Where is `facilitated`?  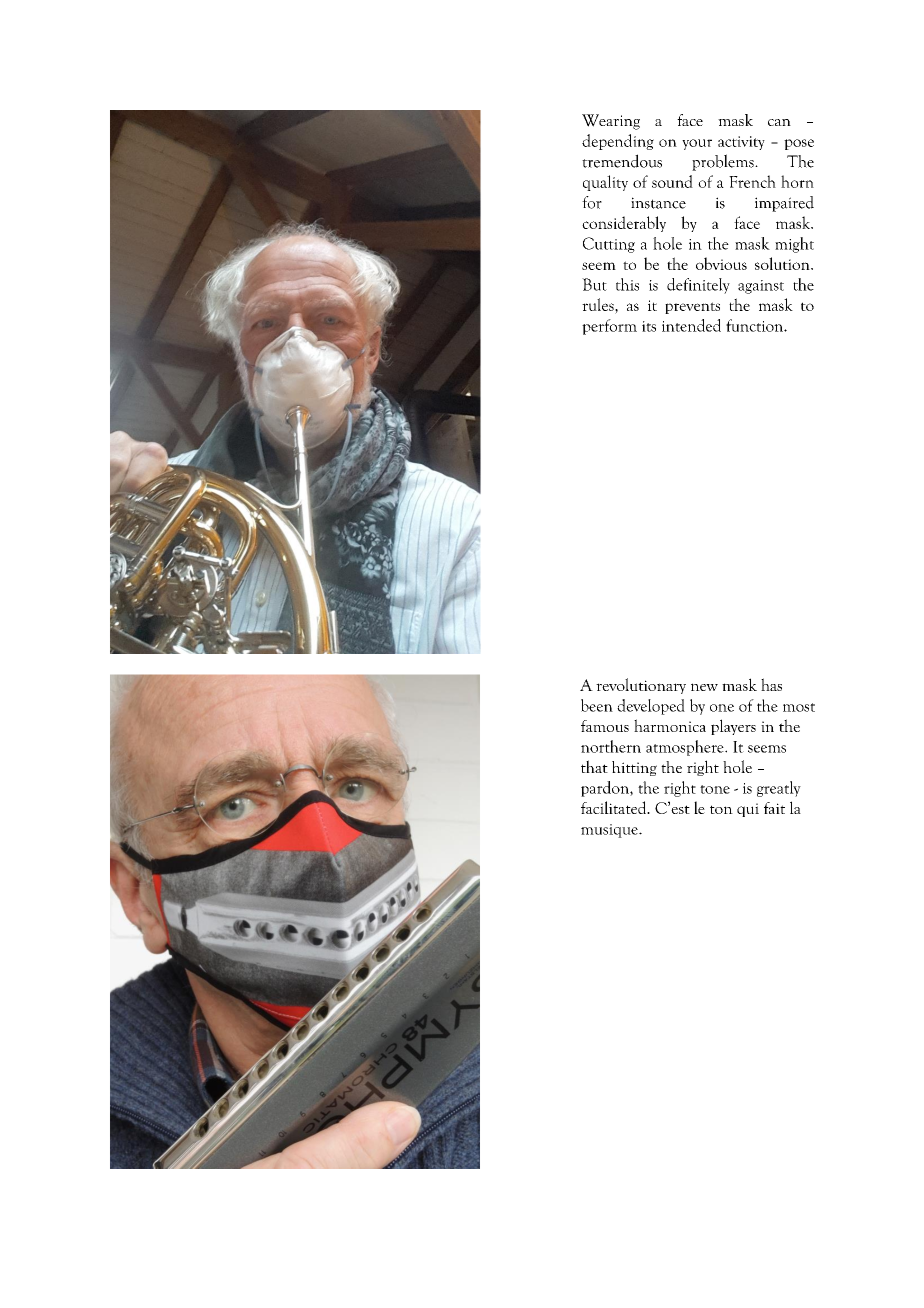 facilitated is located at coordinates (615, 807).
